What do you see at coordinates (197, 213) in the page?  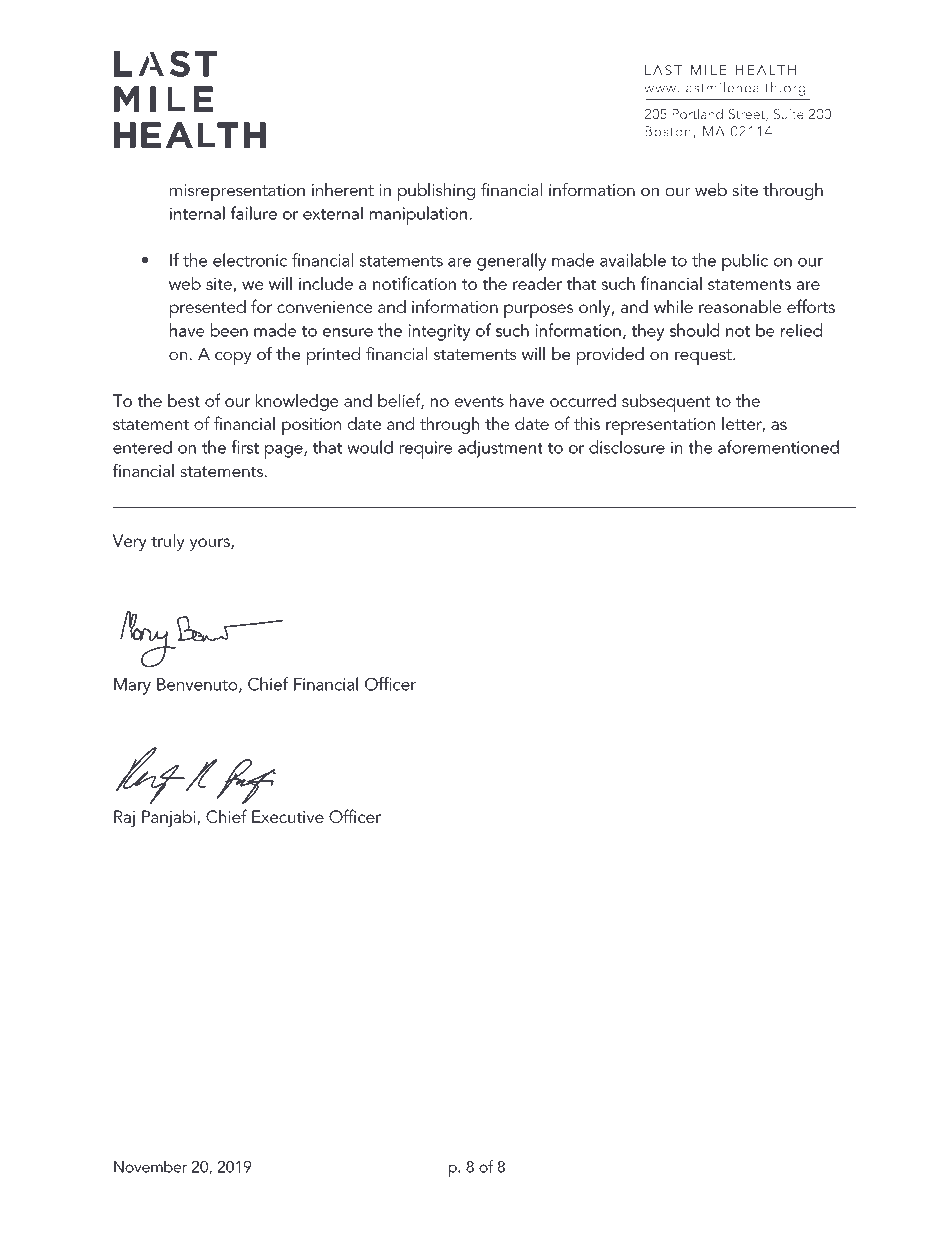 I see `internal` at bounding box center [197, 213].
